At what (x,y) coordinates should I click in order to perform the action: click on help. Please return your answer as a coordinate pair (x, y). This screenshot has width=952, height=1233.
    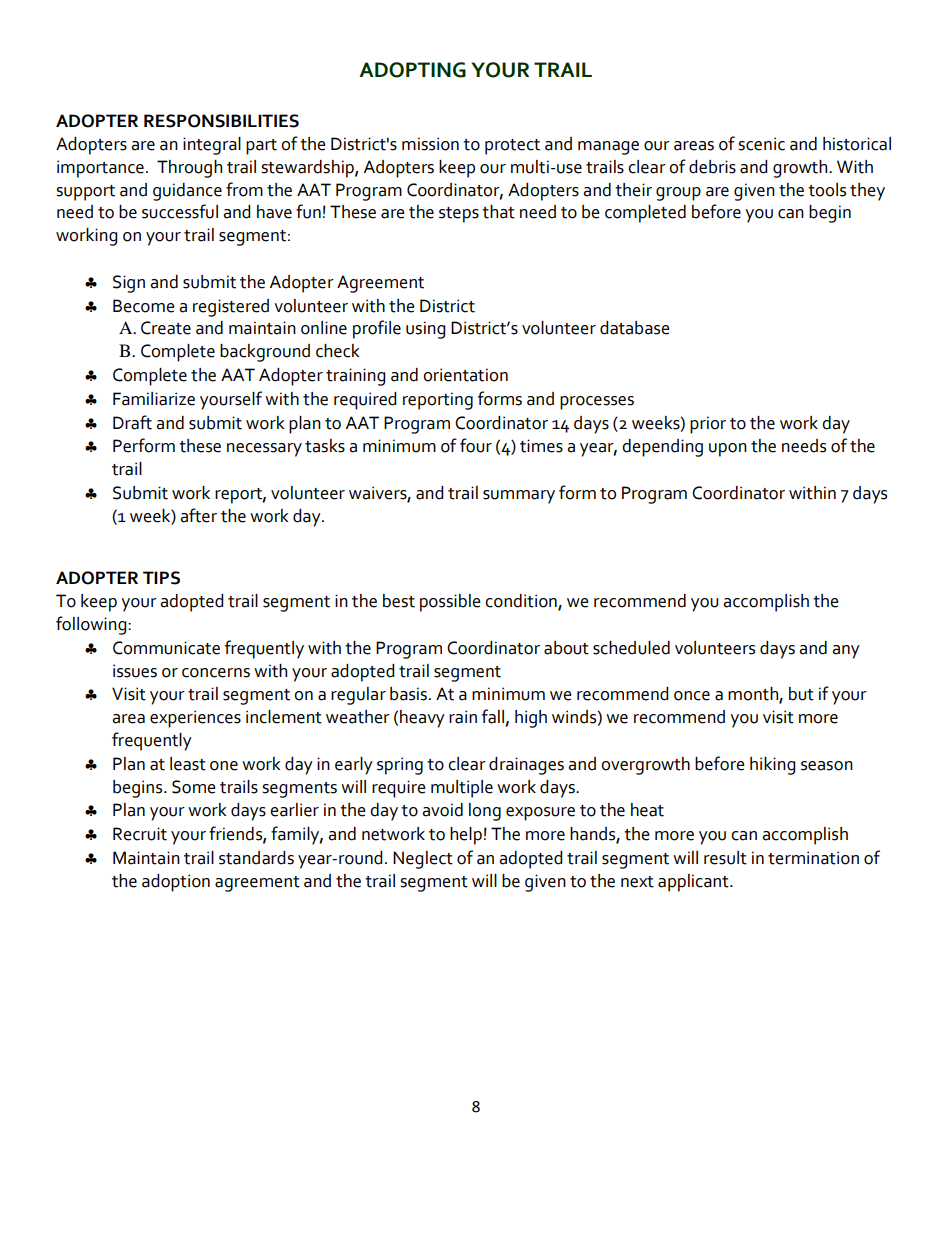
    Looking at the image, I should click on (466, 836).
